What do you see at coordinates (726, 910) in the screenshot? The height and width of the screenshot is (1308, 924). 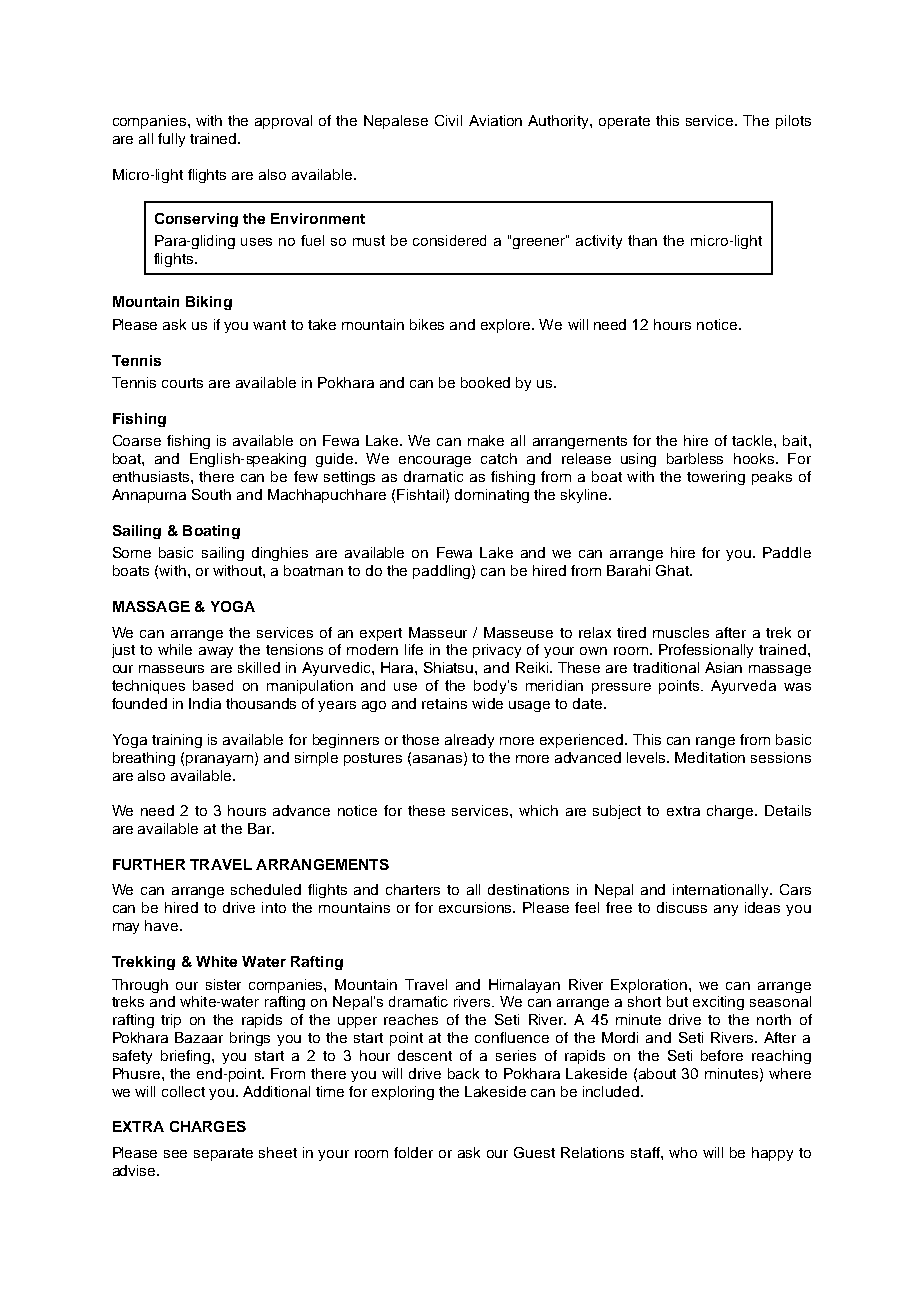 I see `any` at bounding box center [726, 910].
